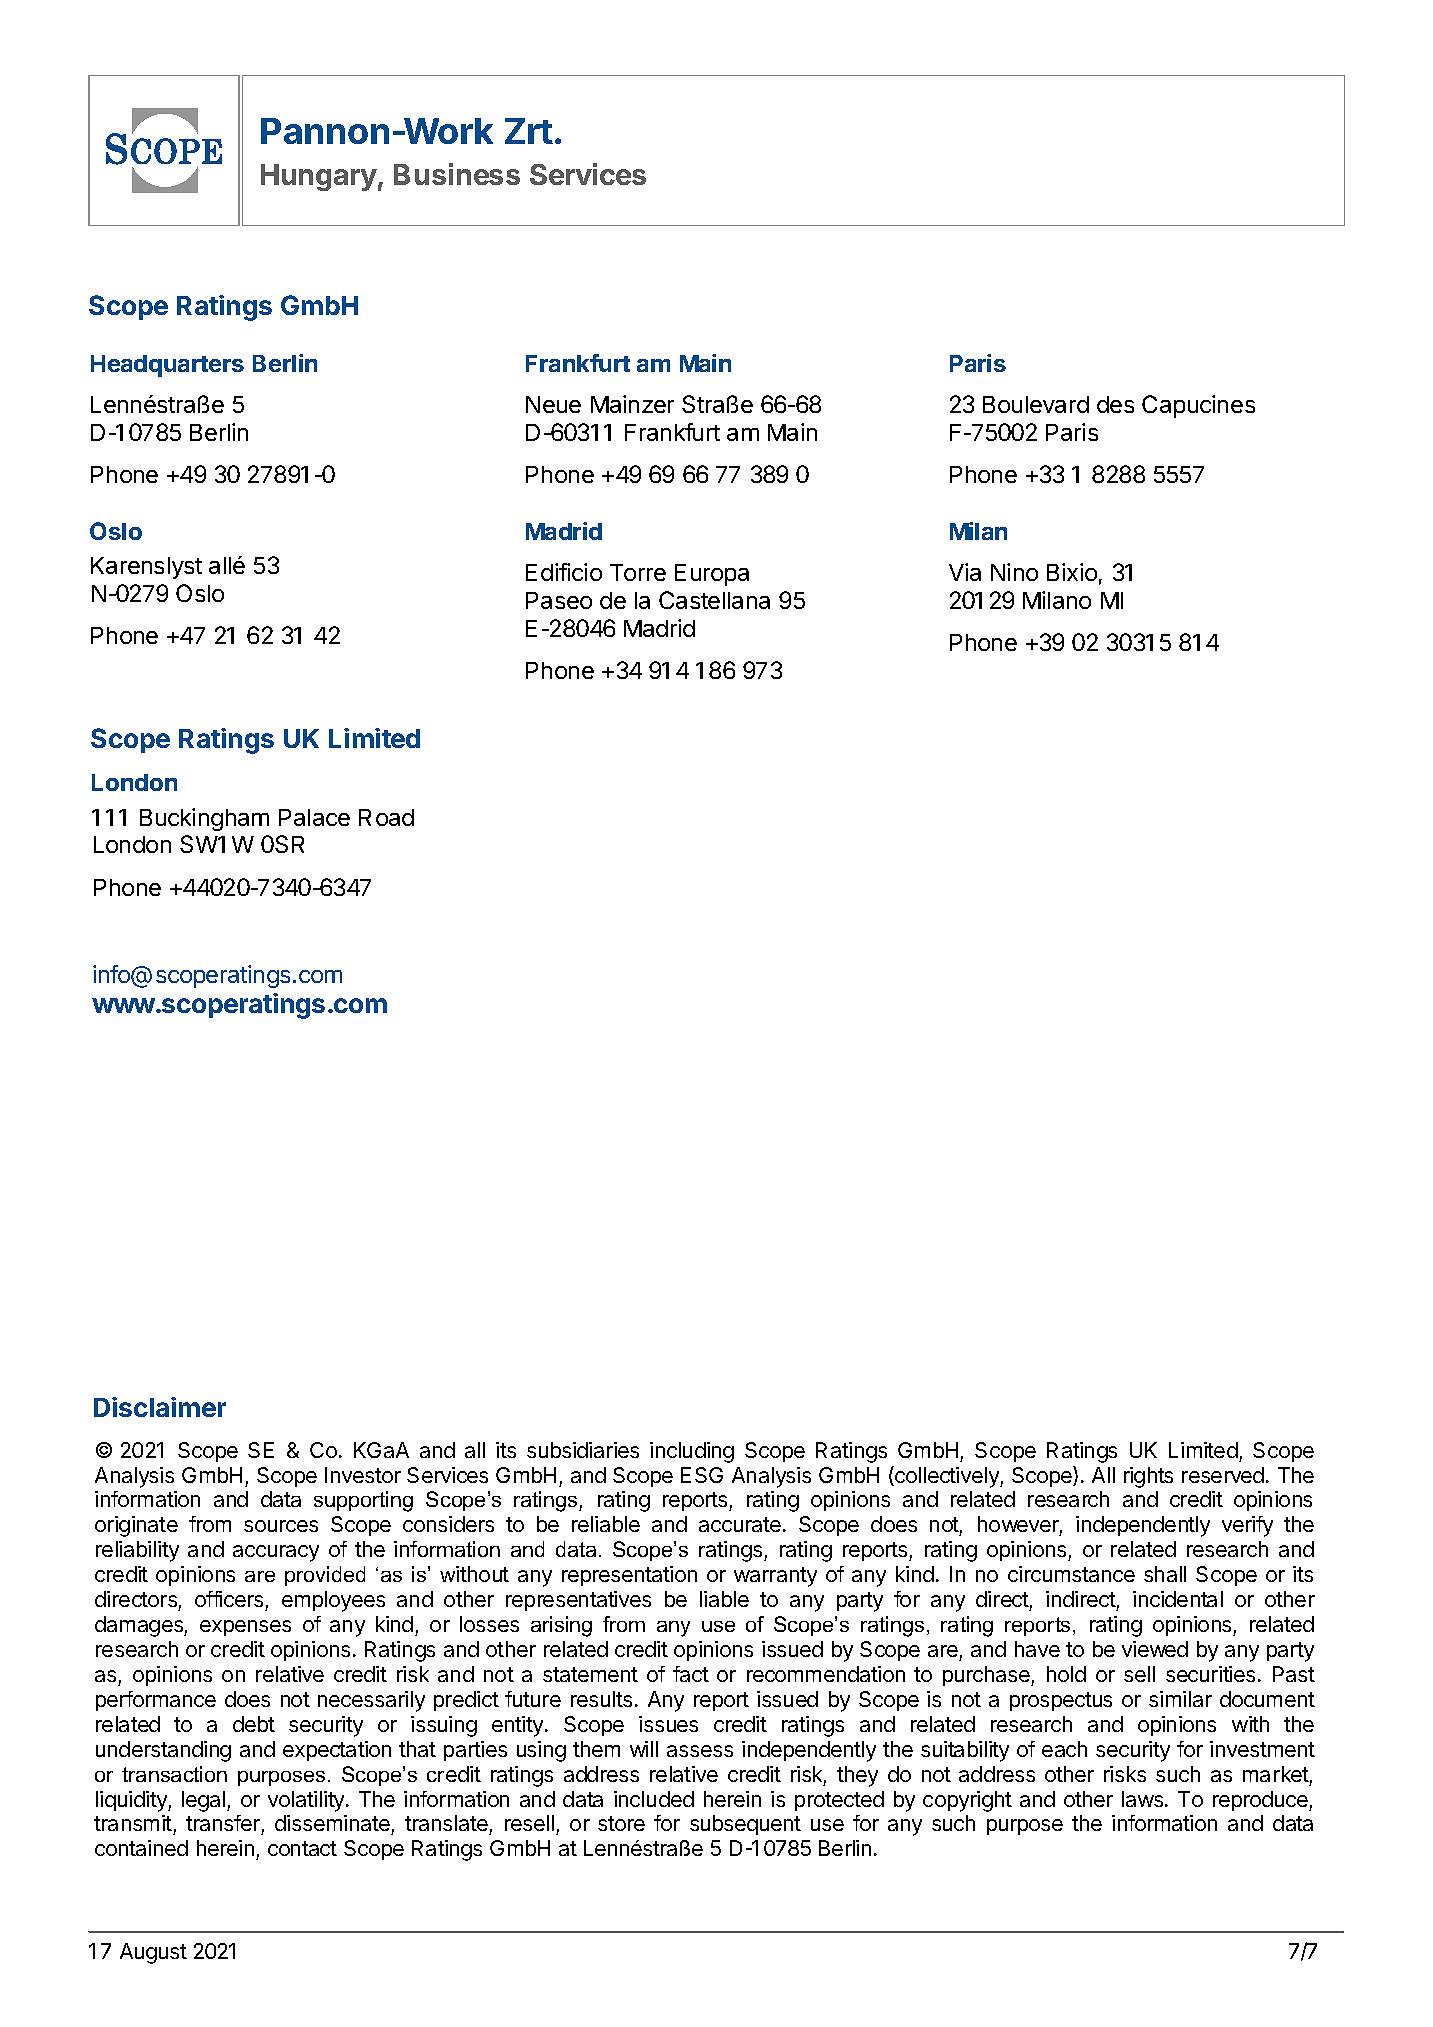 This screenshot has height=2027, width=1433. I want to click on des, so click(1115, 404).
